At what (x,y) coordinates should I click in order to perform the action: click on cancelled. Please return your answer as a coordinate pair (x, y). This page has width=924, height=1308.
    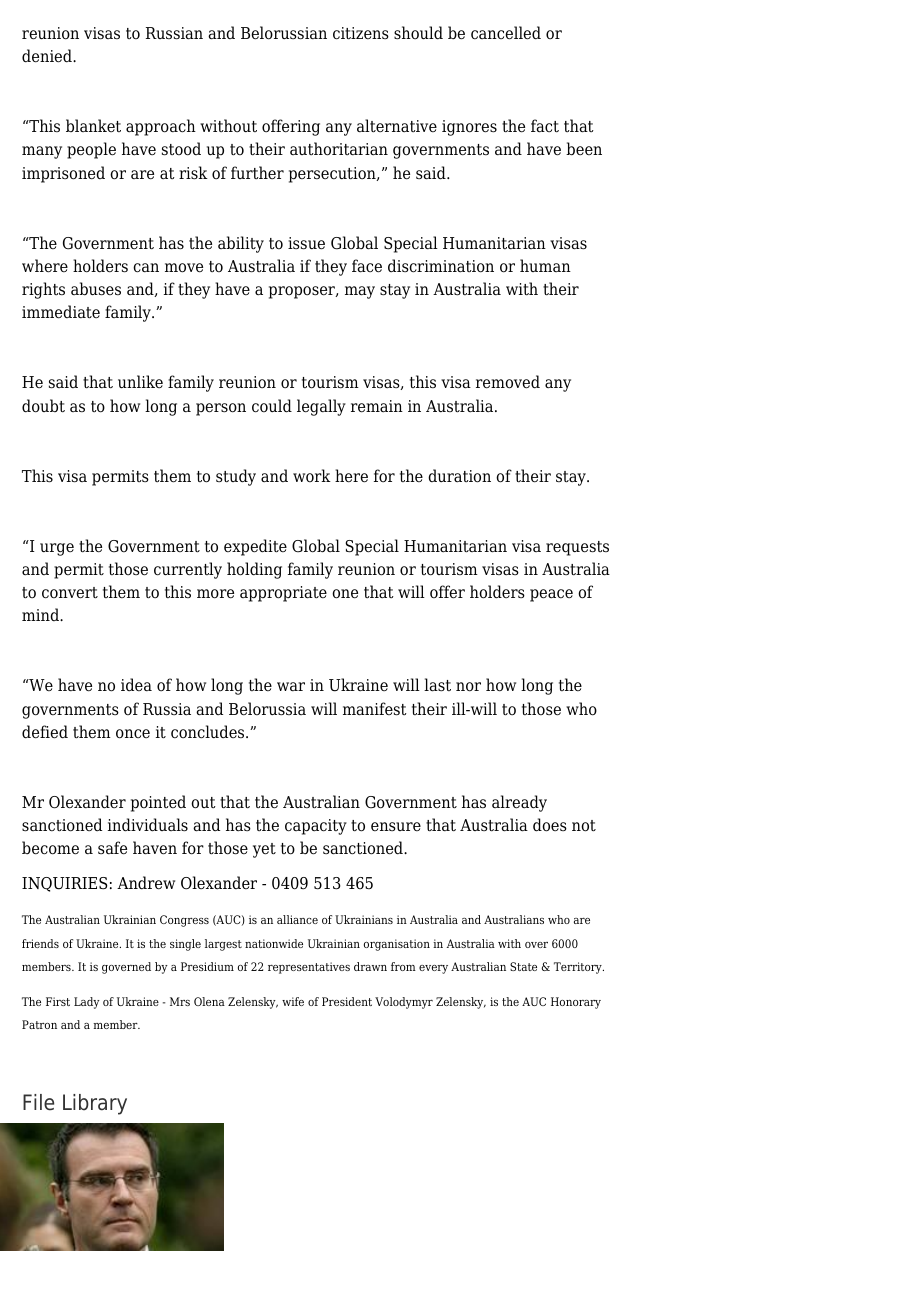
    Looking at the image, I should click on (506, 33).
